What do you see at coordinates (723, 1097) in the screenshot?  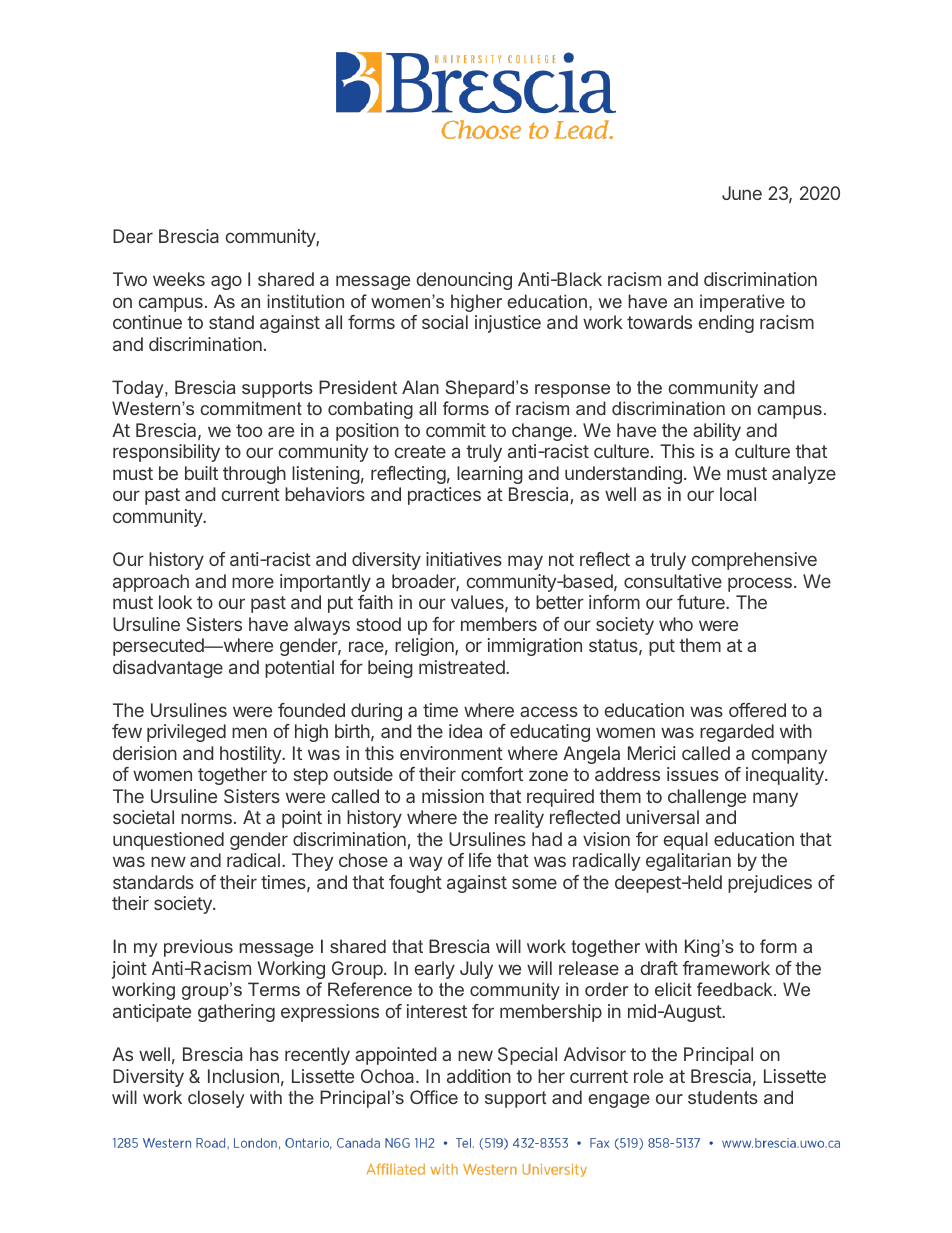 I see `students` at bounding box center [723, 1097].
